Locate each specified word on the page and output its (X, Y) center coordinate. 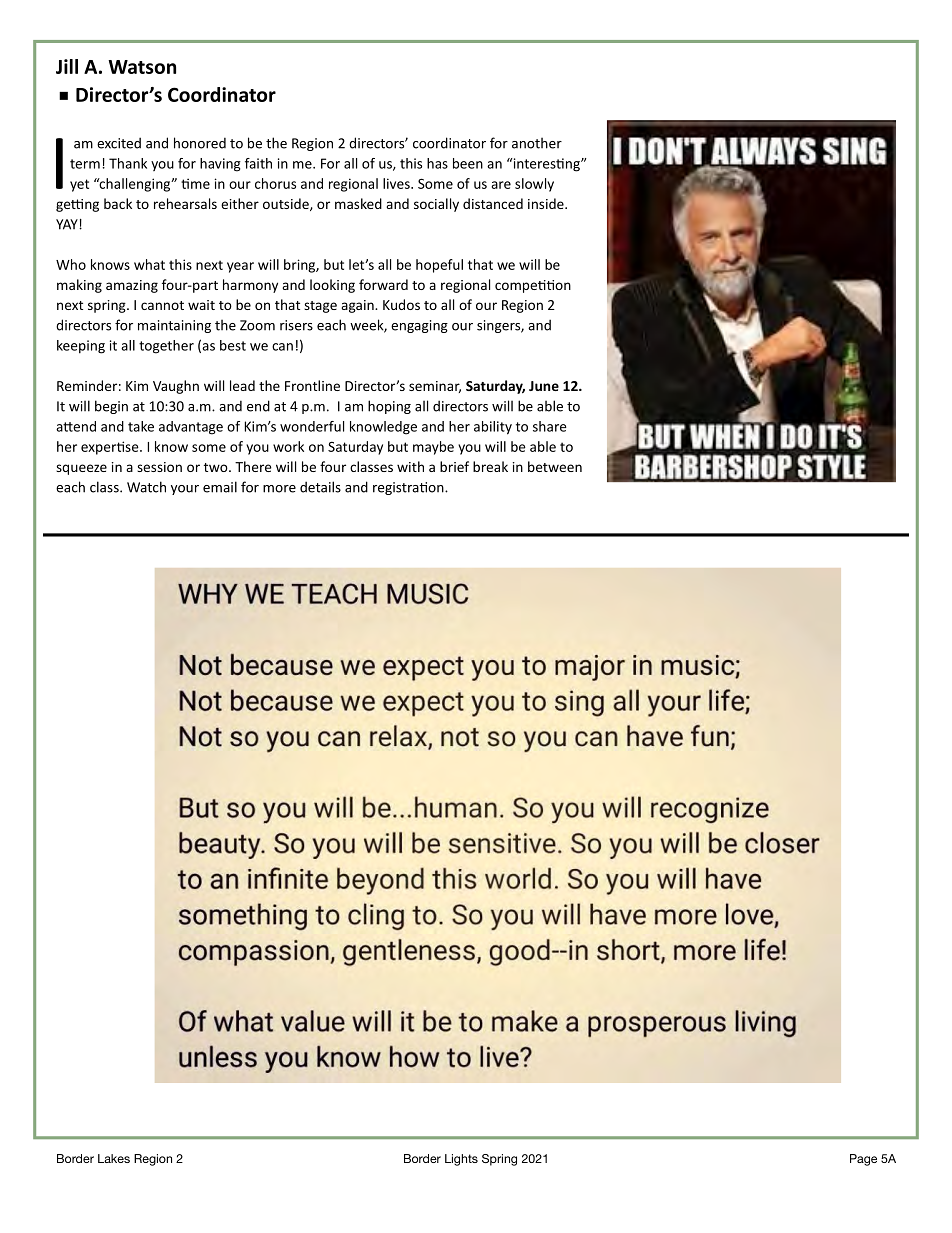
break (490, 466)
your (185, 490)
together (166, 347)
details (320, 487)
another (537, 143)
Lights (461, 1160)
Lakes (114, 1158)
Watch (146, 487)
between (555, 466)
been (468, 163)
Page (863, 1160)
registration (409, 488)
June (544, 386)
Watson (142, 67)
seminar (435, 387)
